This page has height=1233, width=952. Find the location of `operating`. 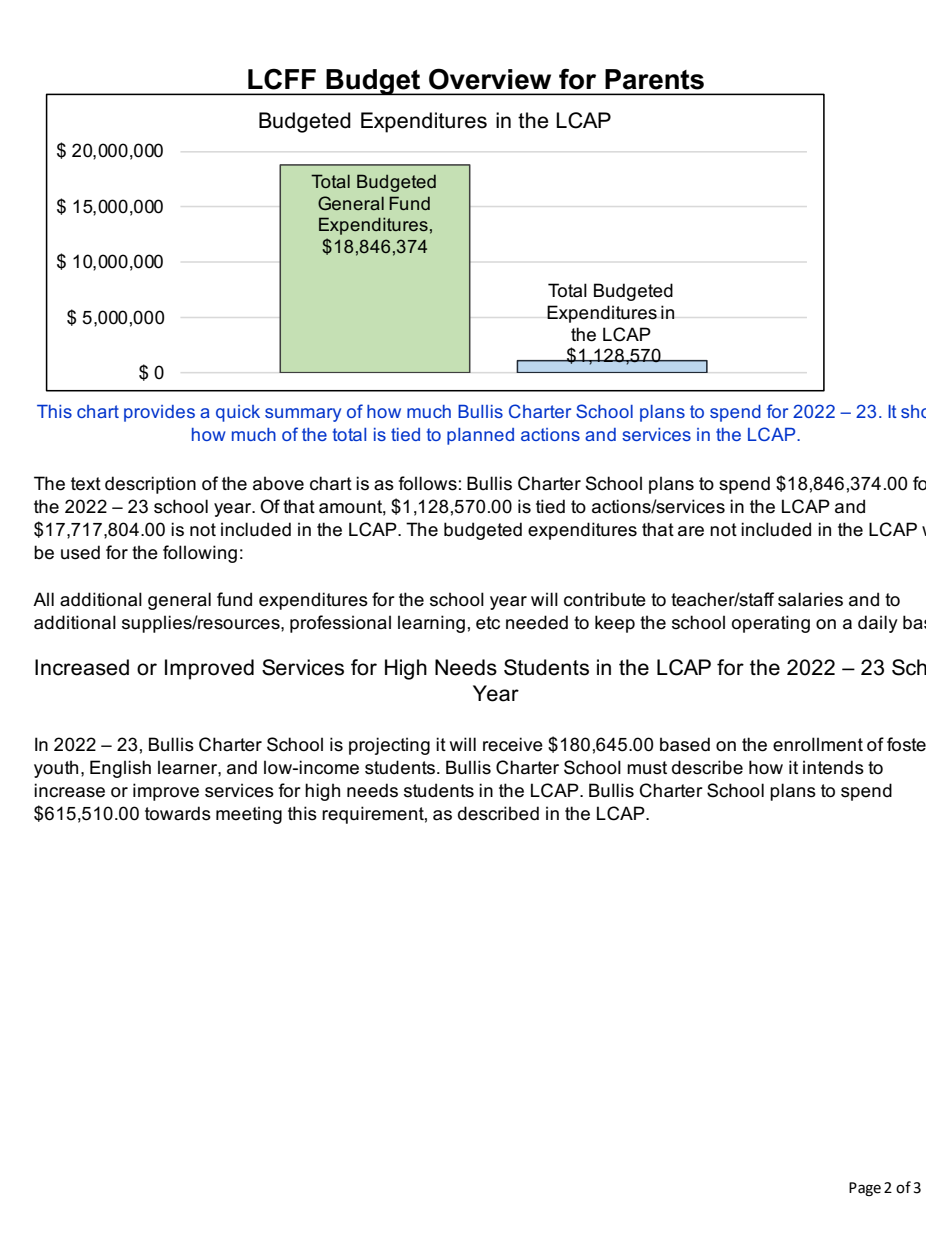

operating is located at coordinates (771, 624).
